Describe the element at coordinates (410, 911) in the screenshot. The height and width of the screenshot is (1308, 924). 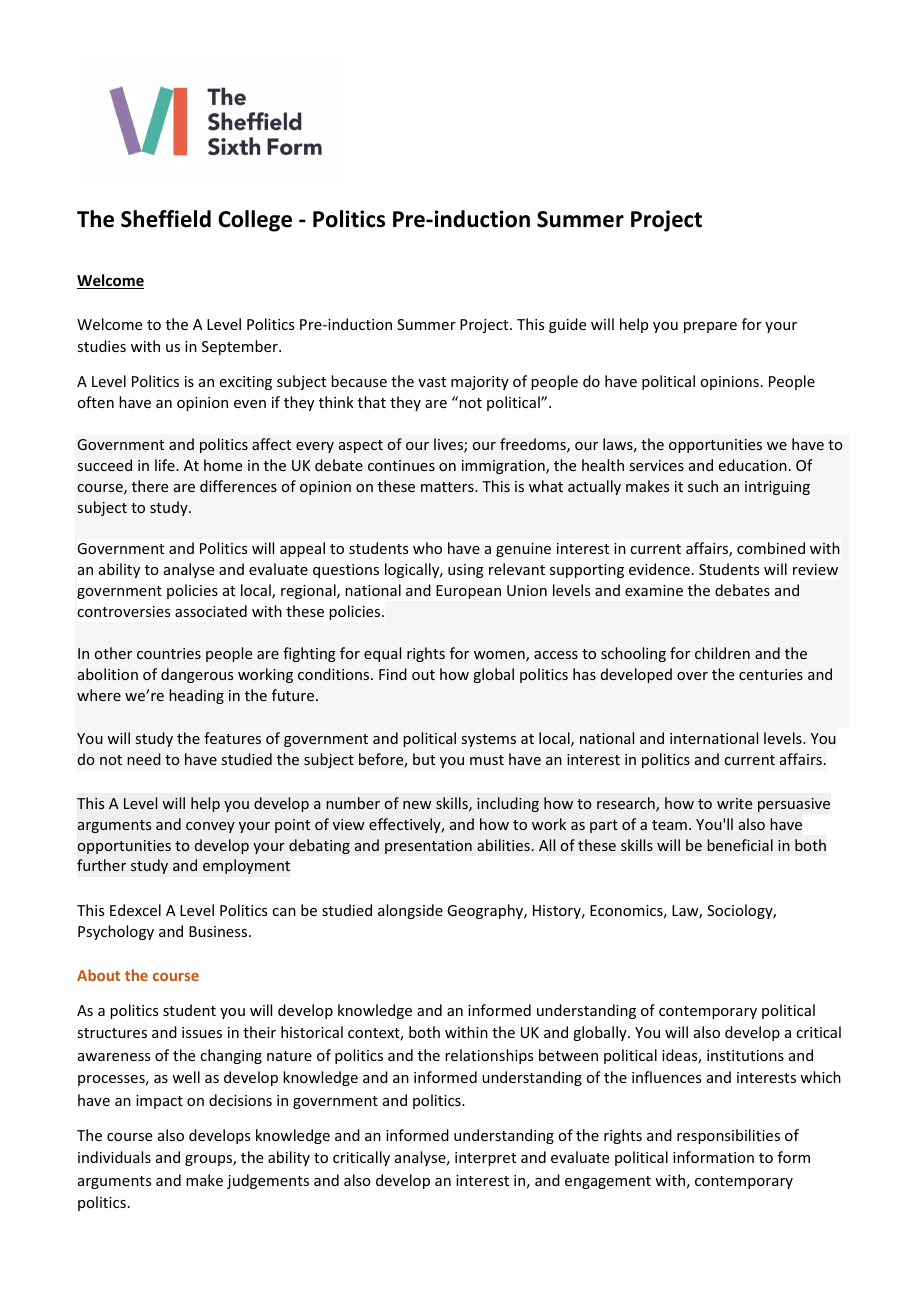
I see `alongside` at that location.
